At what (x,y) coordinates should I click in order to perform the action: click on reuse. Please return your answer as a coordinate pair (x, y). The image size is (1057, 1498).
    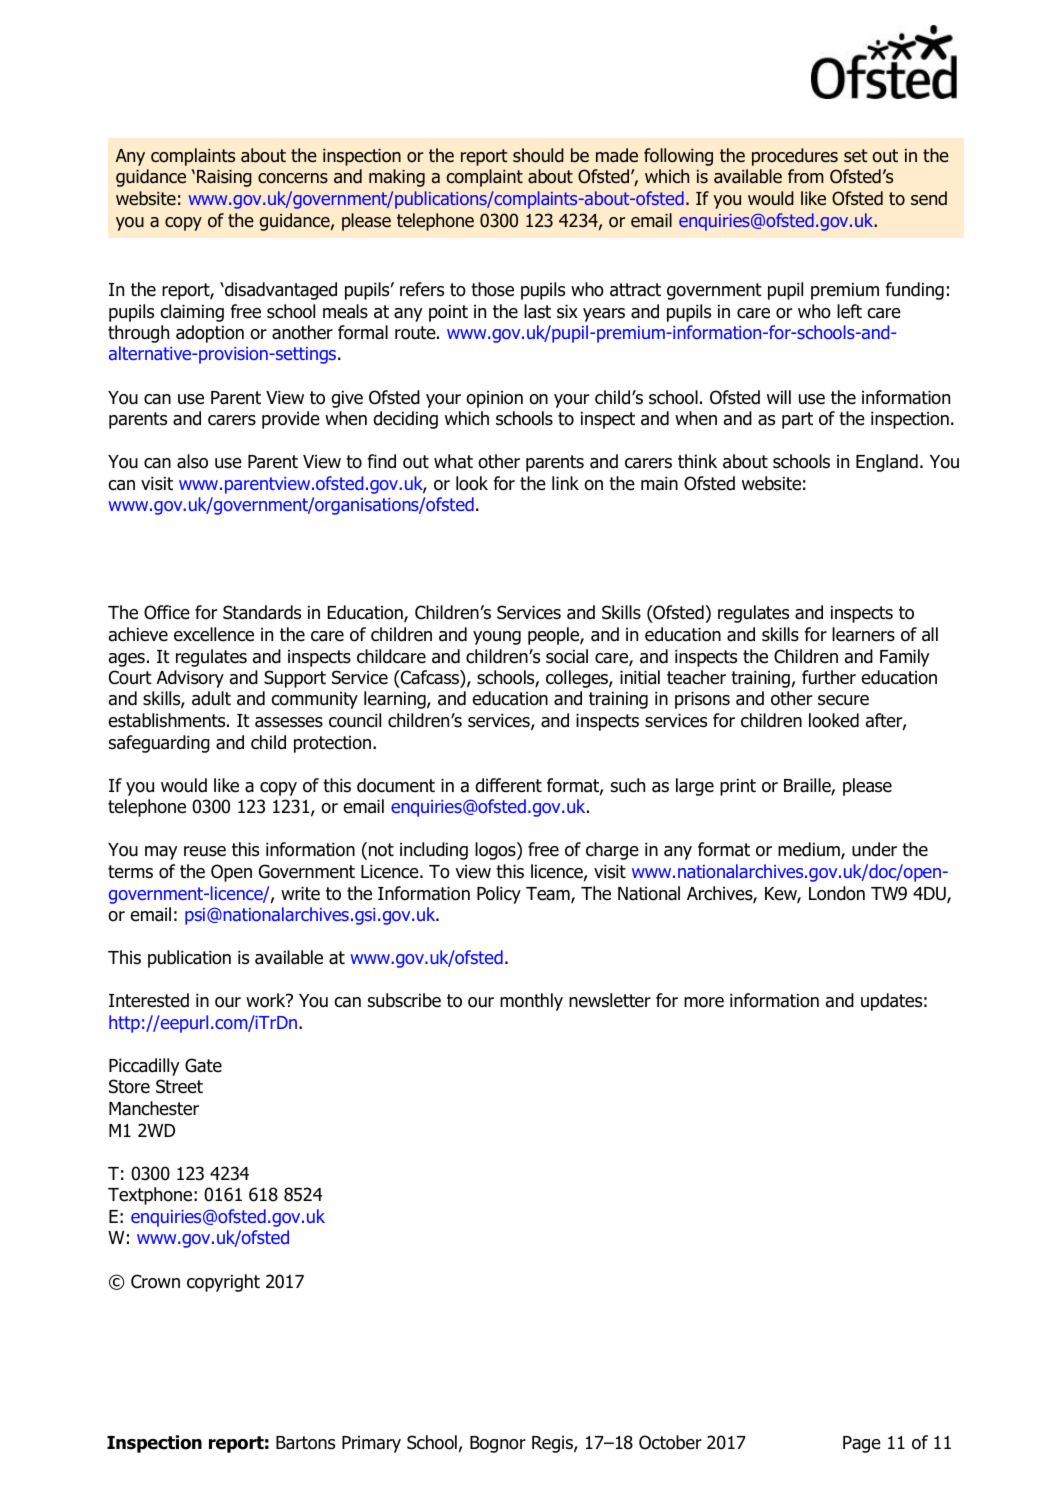
    Looking at the image, I should click on (205, 851).
